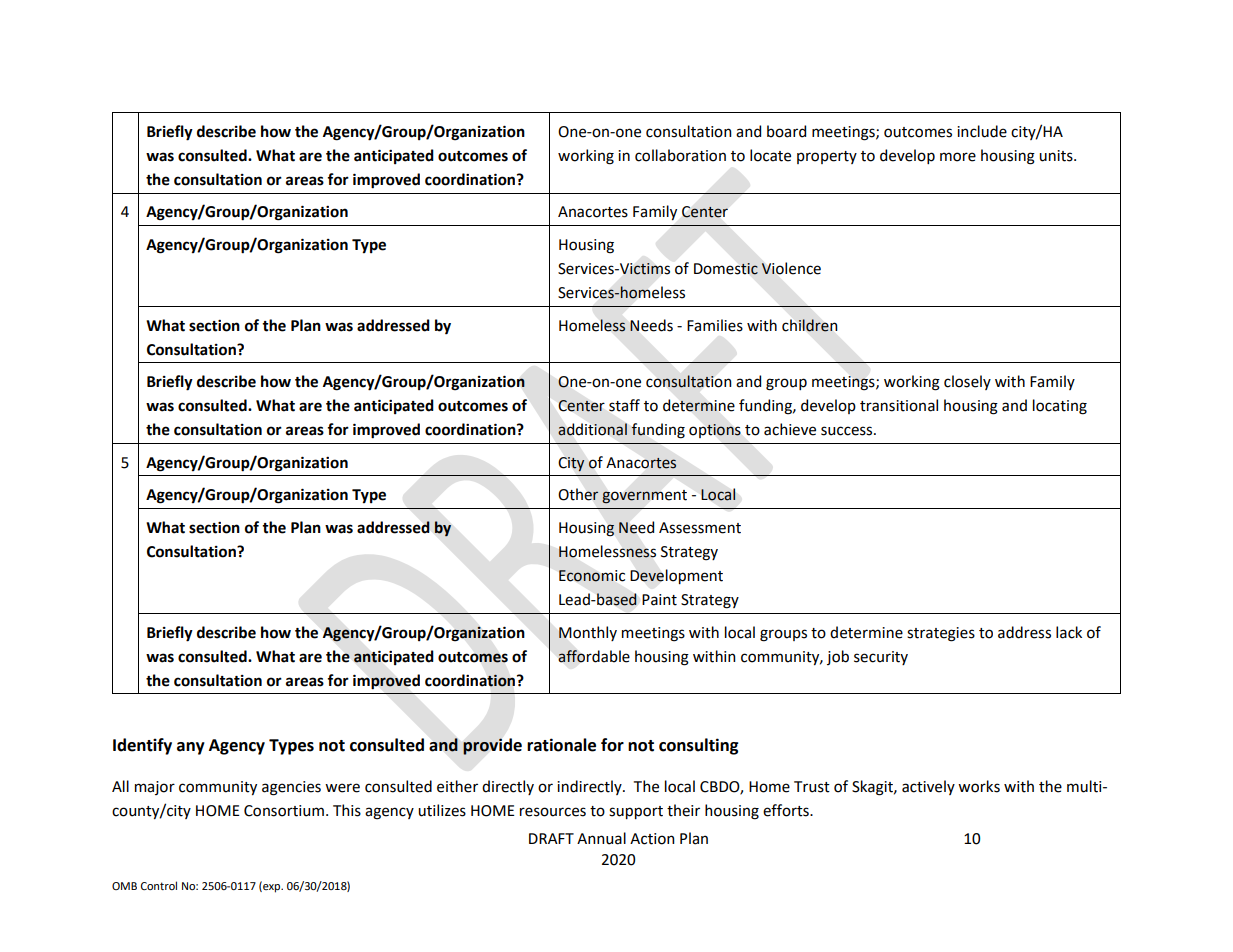 This screenshot has width=1233, height=952. Describe the element at coordinates (644, 497) in the screenshot. I see `government` at that location.
